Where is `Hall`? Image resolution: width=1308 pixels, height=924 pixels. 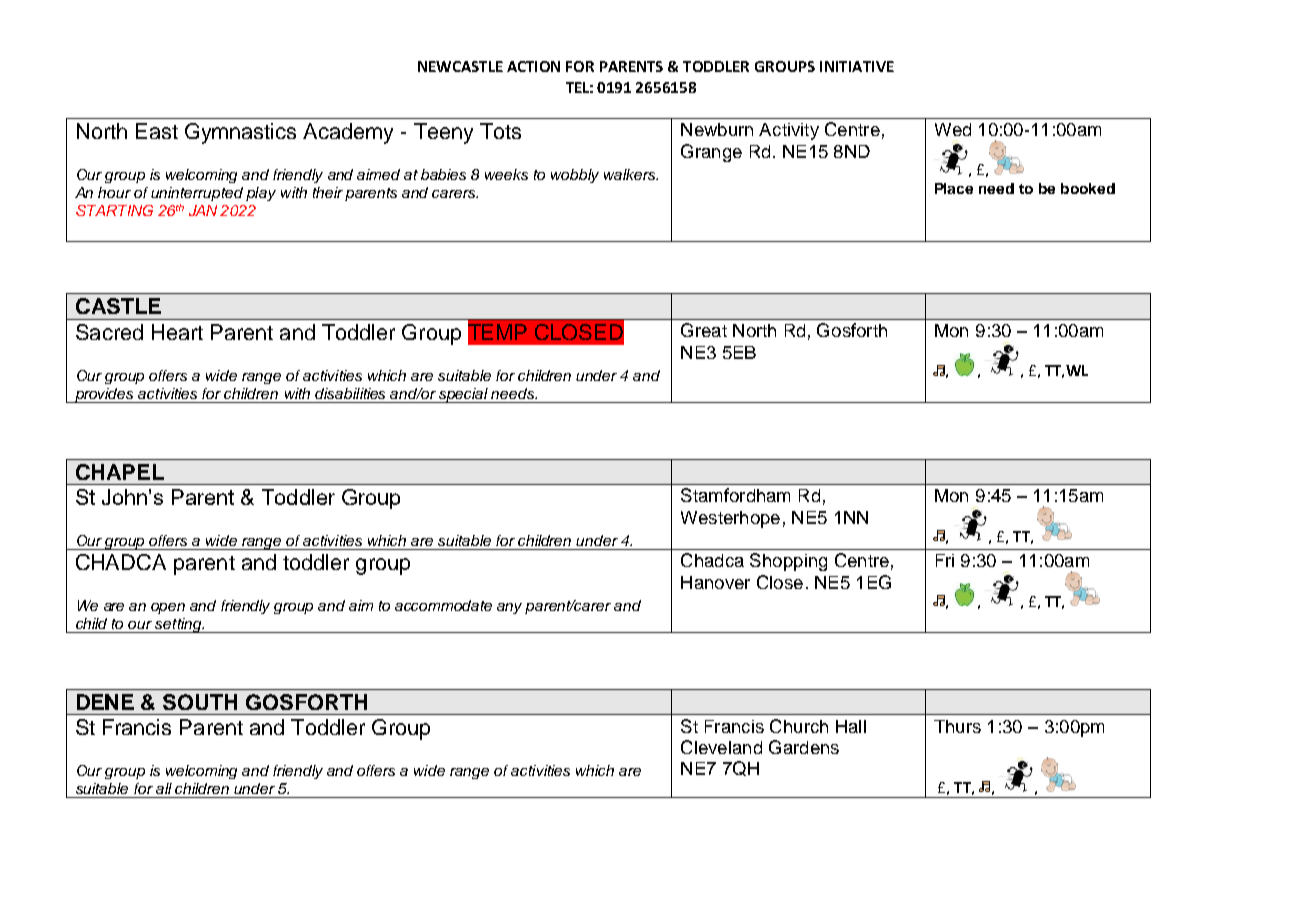 Hall is located at coordinates (851, 726).
